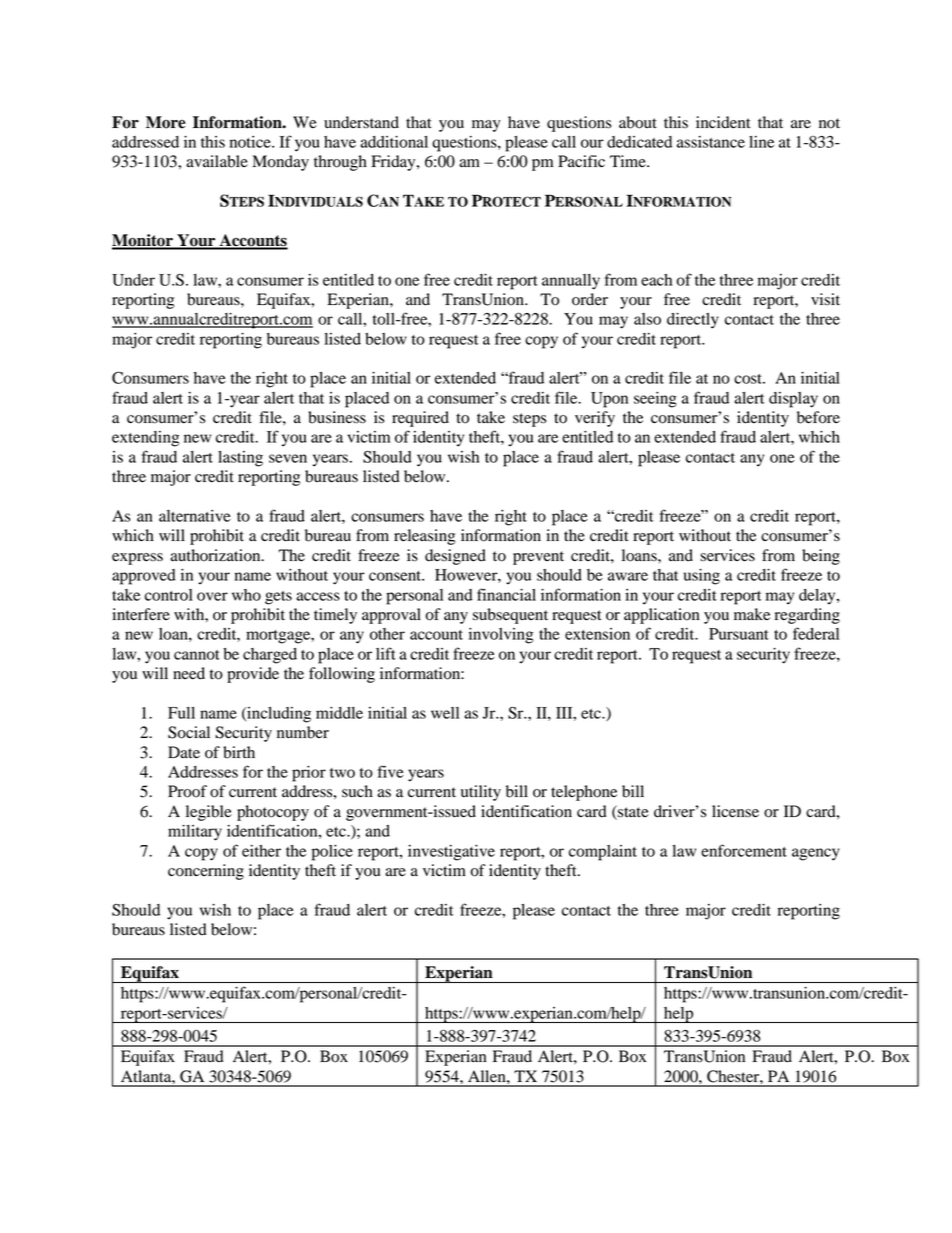 This image has height=1233, width=952. I want to click on alternative, so click(195, 516).
